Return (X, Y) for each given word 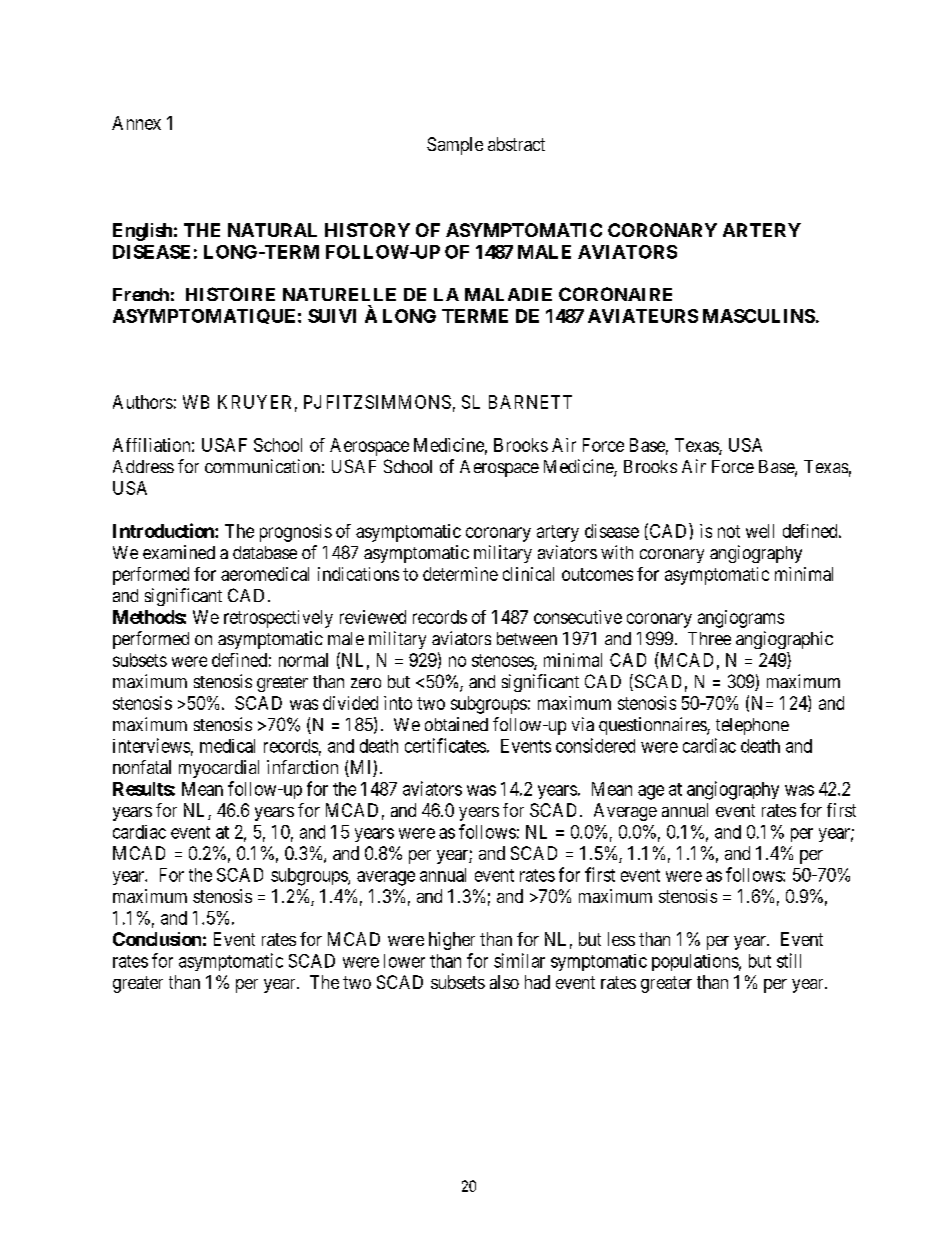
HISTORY (367, 230)
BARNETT (530, 402)
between (527, 638)
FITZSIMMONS (389, 402)
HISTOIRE (230, 294)
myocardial (219, 769)
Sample (455, 146)
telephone (752, 726)
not (729, 531)
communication (262, 466)
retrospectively (278, 619)
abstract (516, 144)
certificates (445, 745)
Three (709, 638)
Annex (136, 123)
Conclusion (157, 939)
